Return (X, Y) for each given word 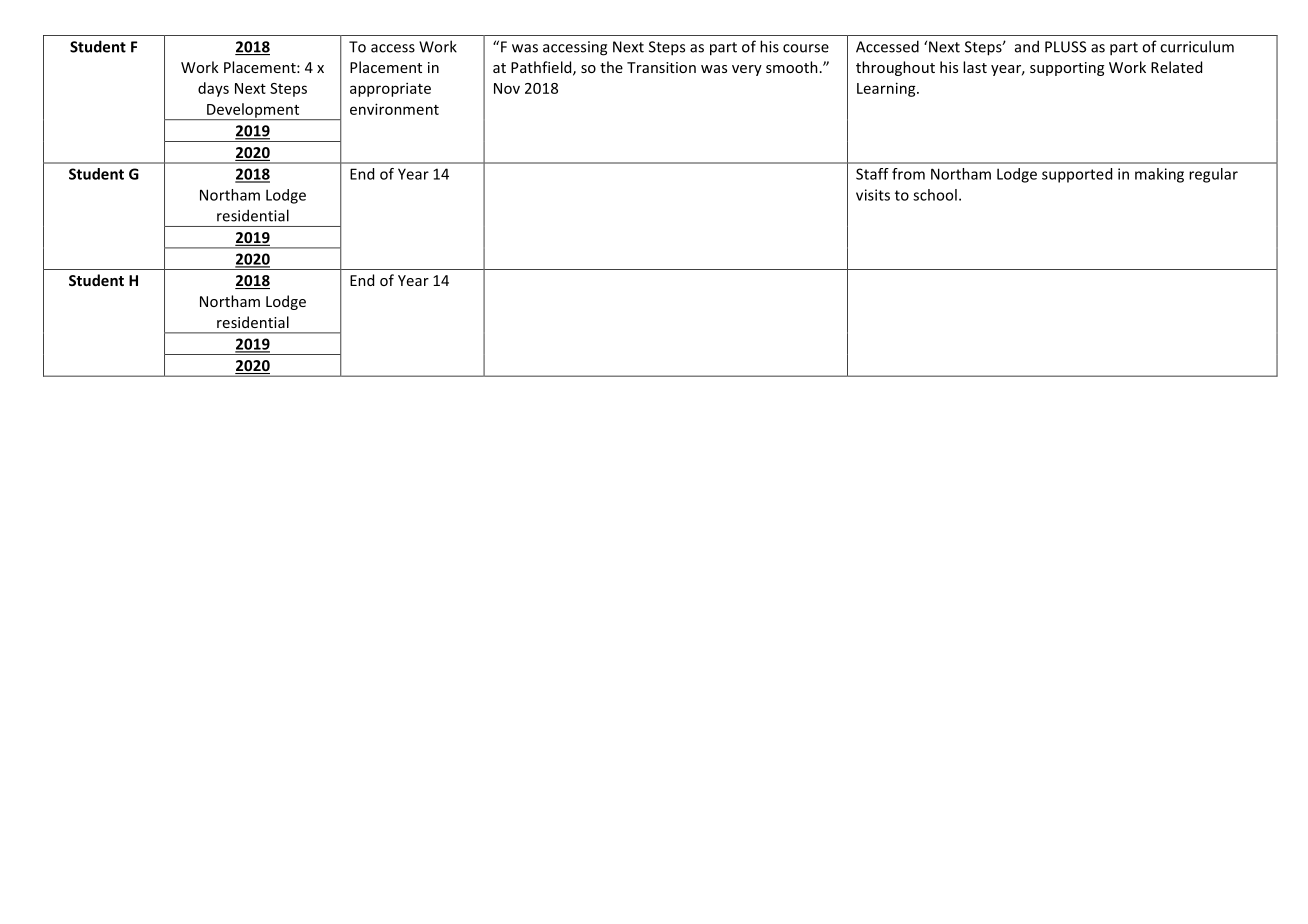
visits (873, 195)
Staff (872, 174)
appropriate (390, 89)
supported (1077, 175)
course (806, 48)
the (611, 67)
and (1027, 46)
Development (253, 111)
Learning (887, 89)
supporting (1067, 69)
